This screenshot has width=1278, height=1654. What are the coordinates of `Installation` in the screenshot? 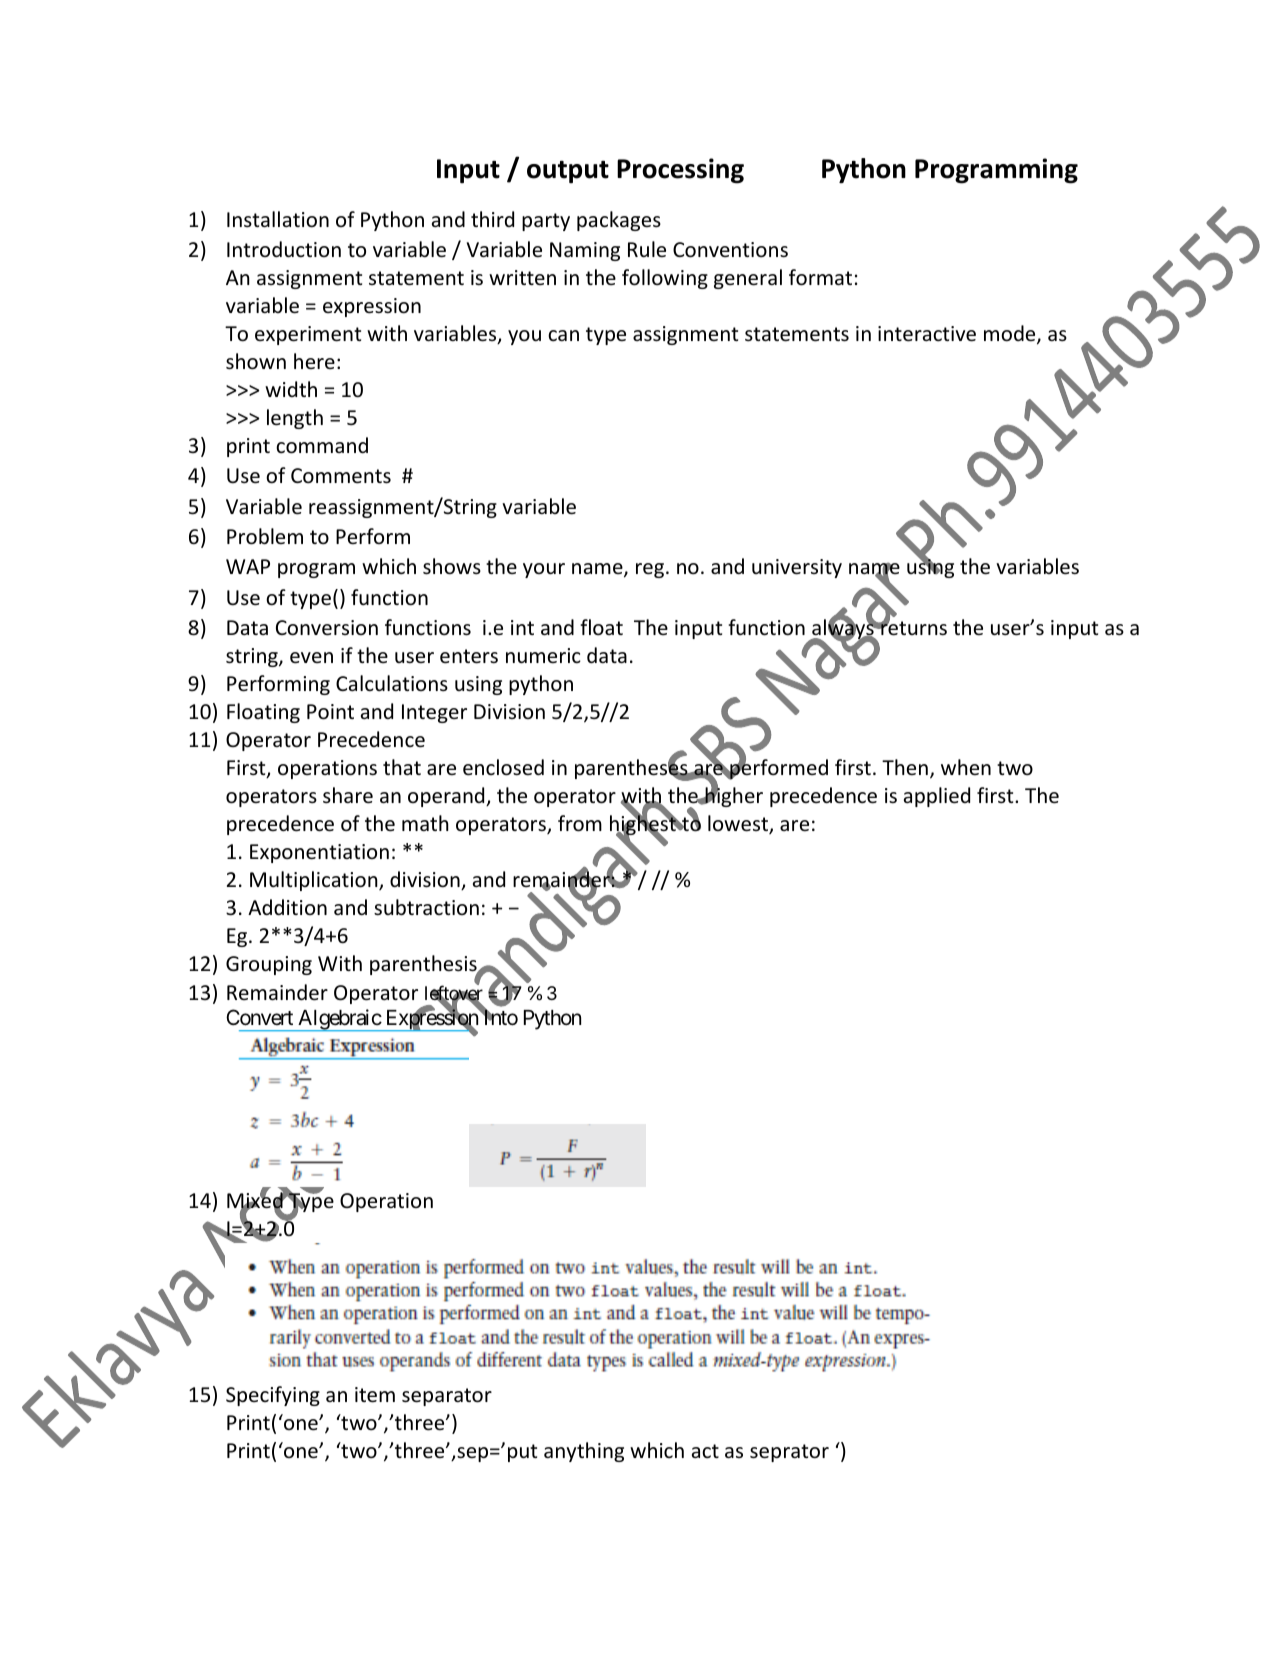 It's located at (278, 219).
